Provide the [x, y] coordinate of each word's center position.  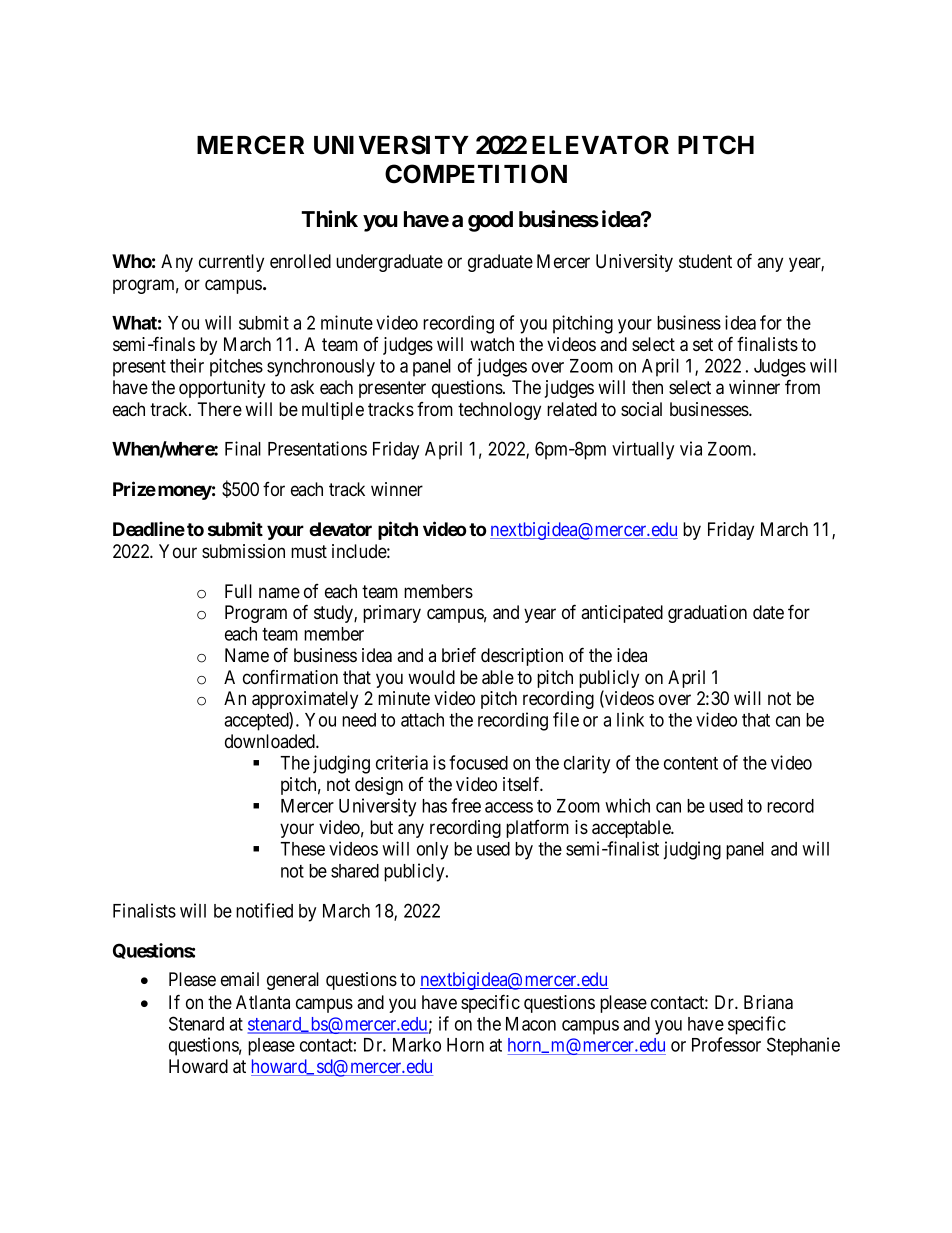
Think [329, 218]
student [705, 261]
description [522, 657]
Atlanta [263, 1002]
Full [238, 591]
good [490, 221]
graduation [707, 614]
